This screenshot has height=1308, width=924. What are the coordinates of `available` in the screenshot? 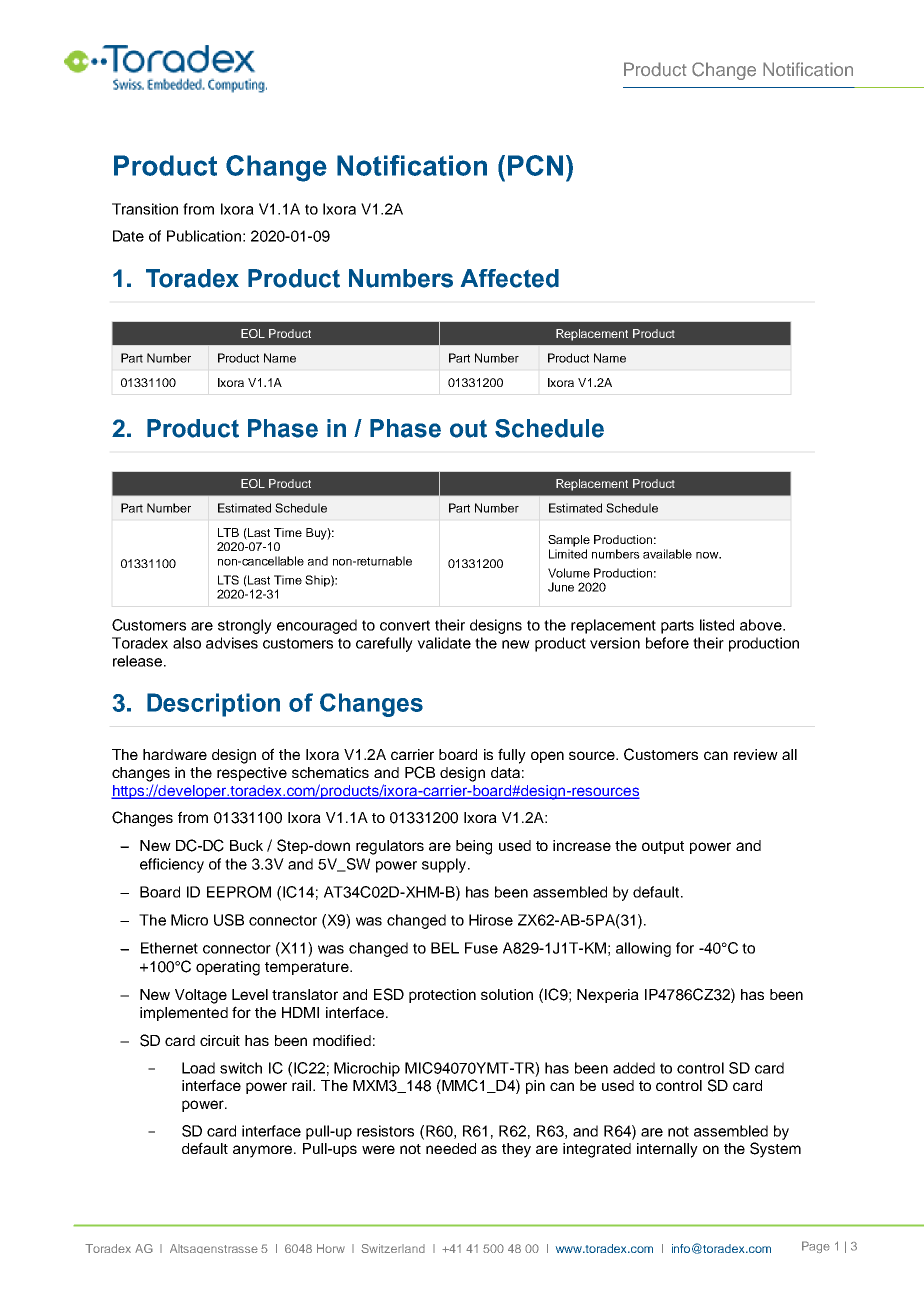 It's located at (667, 554).
